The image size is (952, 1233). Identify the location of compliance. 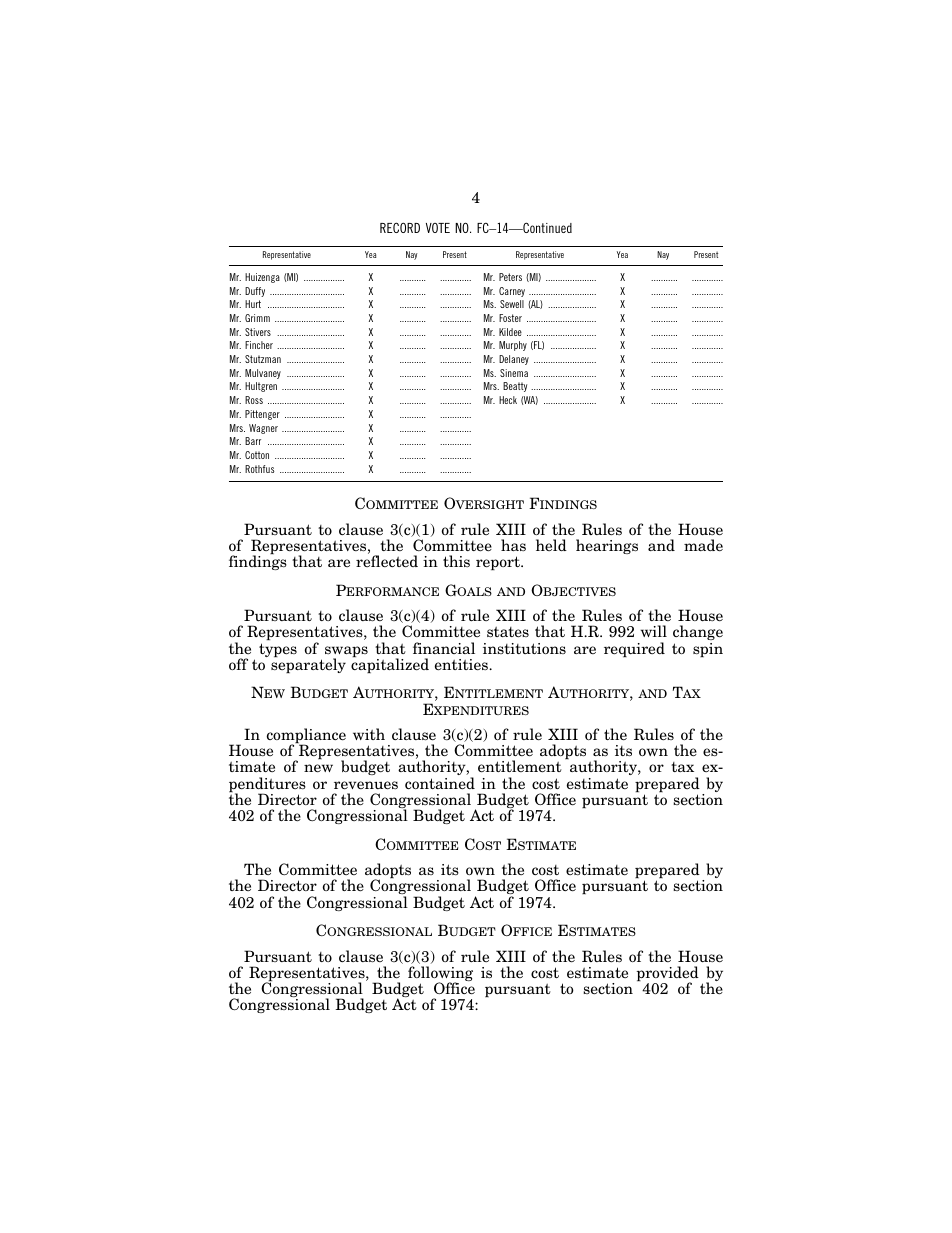
(306, 737).
